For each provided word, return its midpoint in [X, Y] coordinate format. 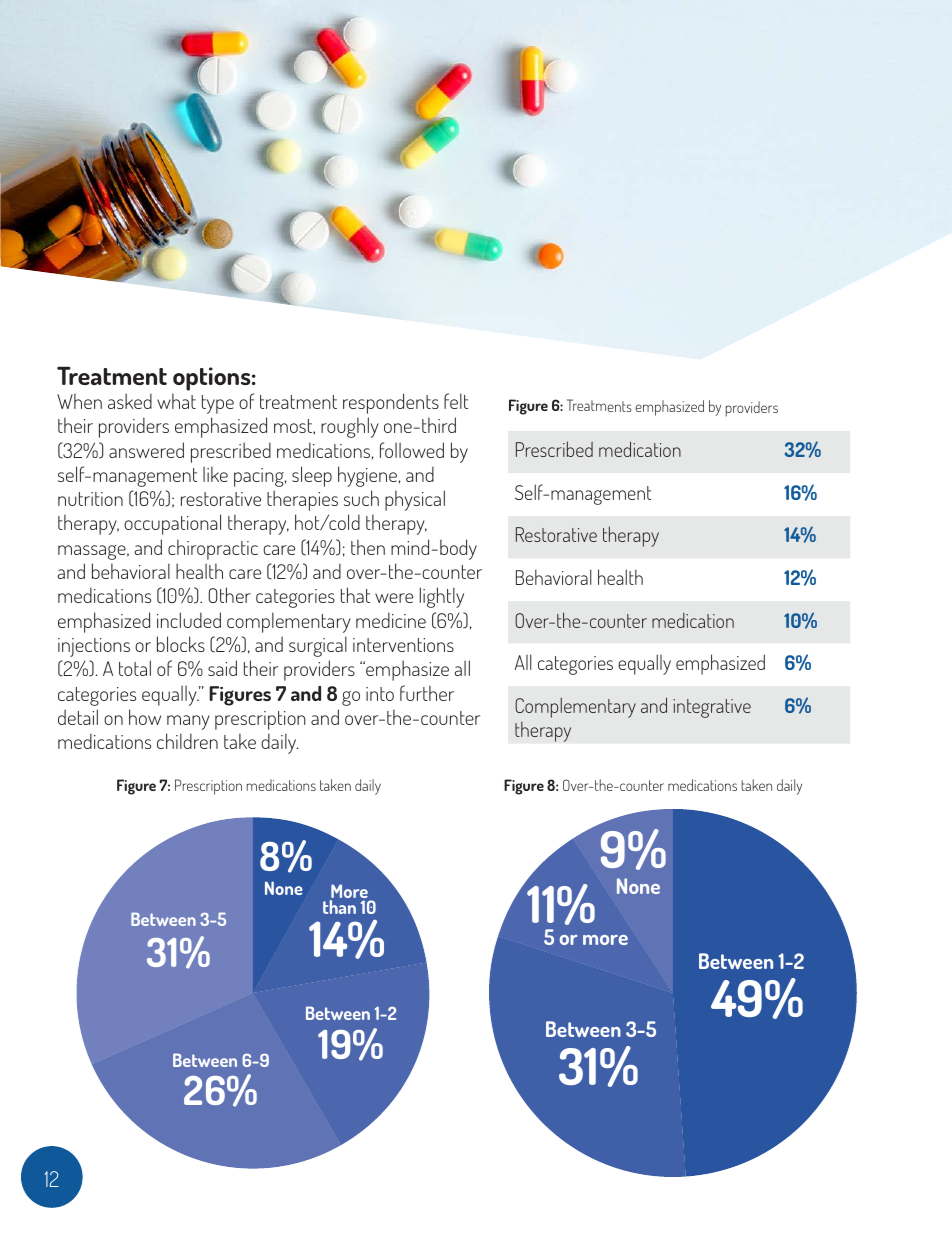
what [176, 401]
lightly [442, 597]
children [187, 741]
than [339, 907]
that [355, 595]
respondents [391, 403]
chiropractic [213, 549]
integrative [712, 708]
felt [456, 401]
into [380, 694]
